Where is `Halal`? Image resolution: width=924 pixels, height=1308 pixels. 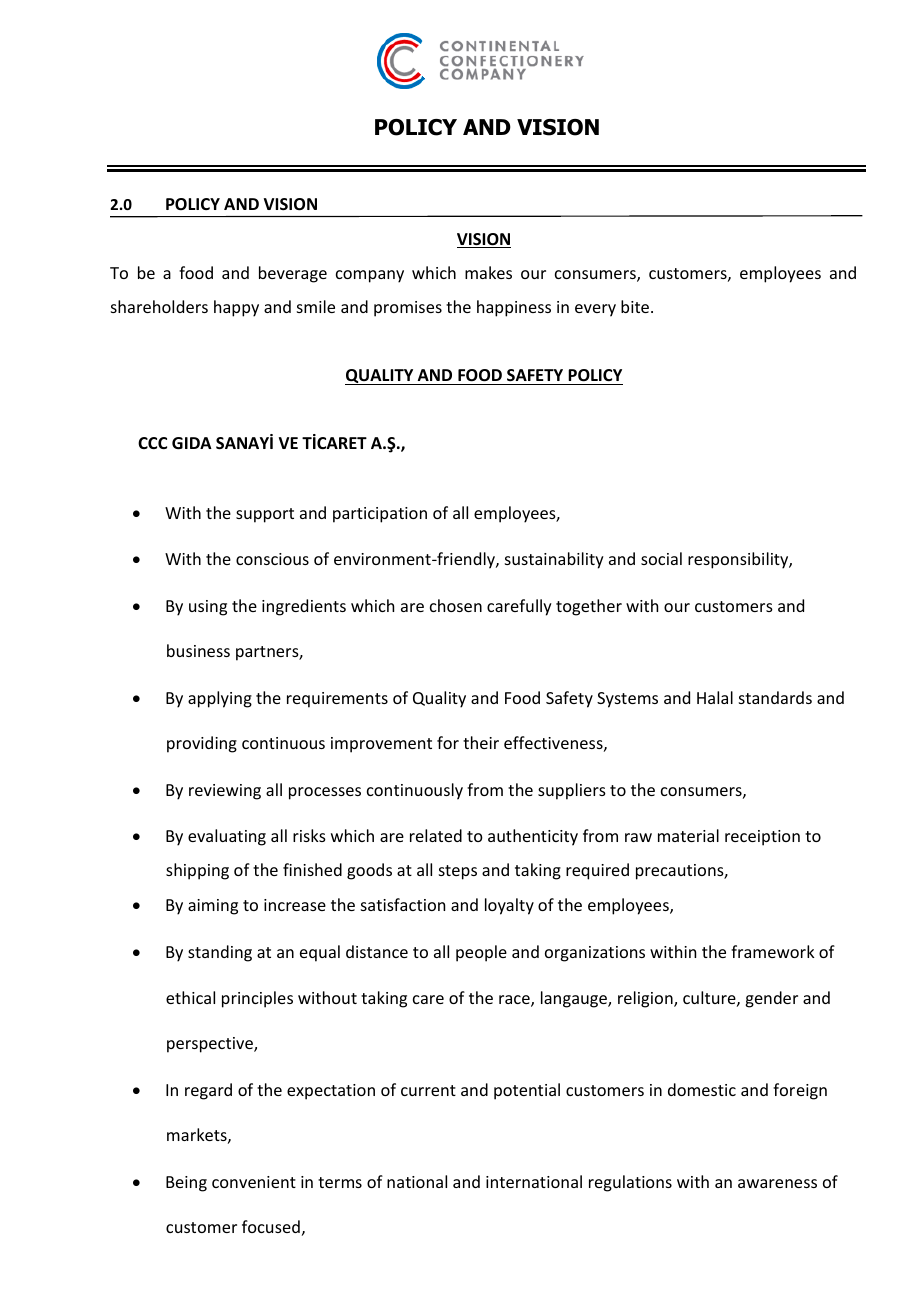
Halal is located at coordinates (715, 697).
